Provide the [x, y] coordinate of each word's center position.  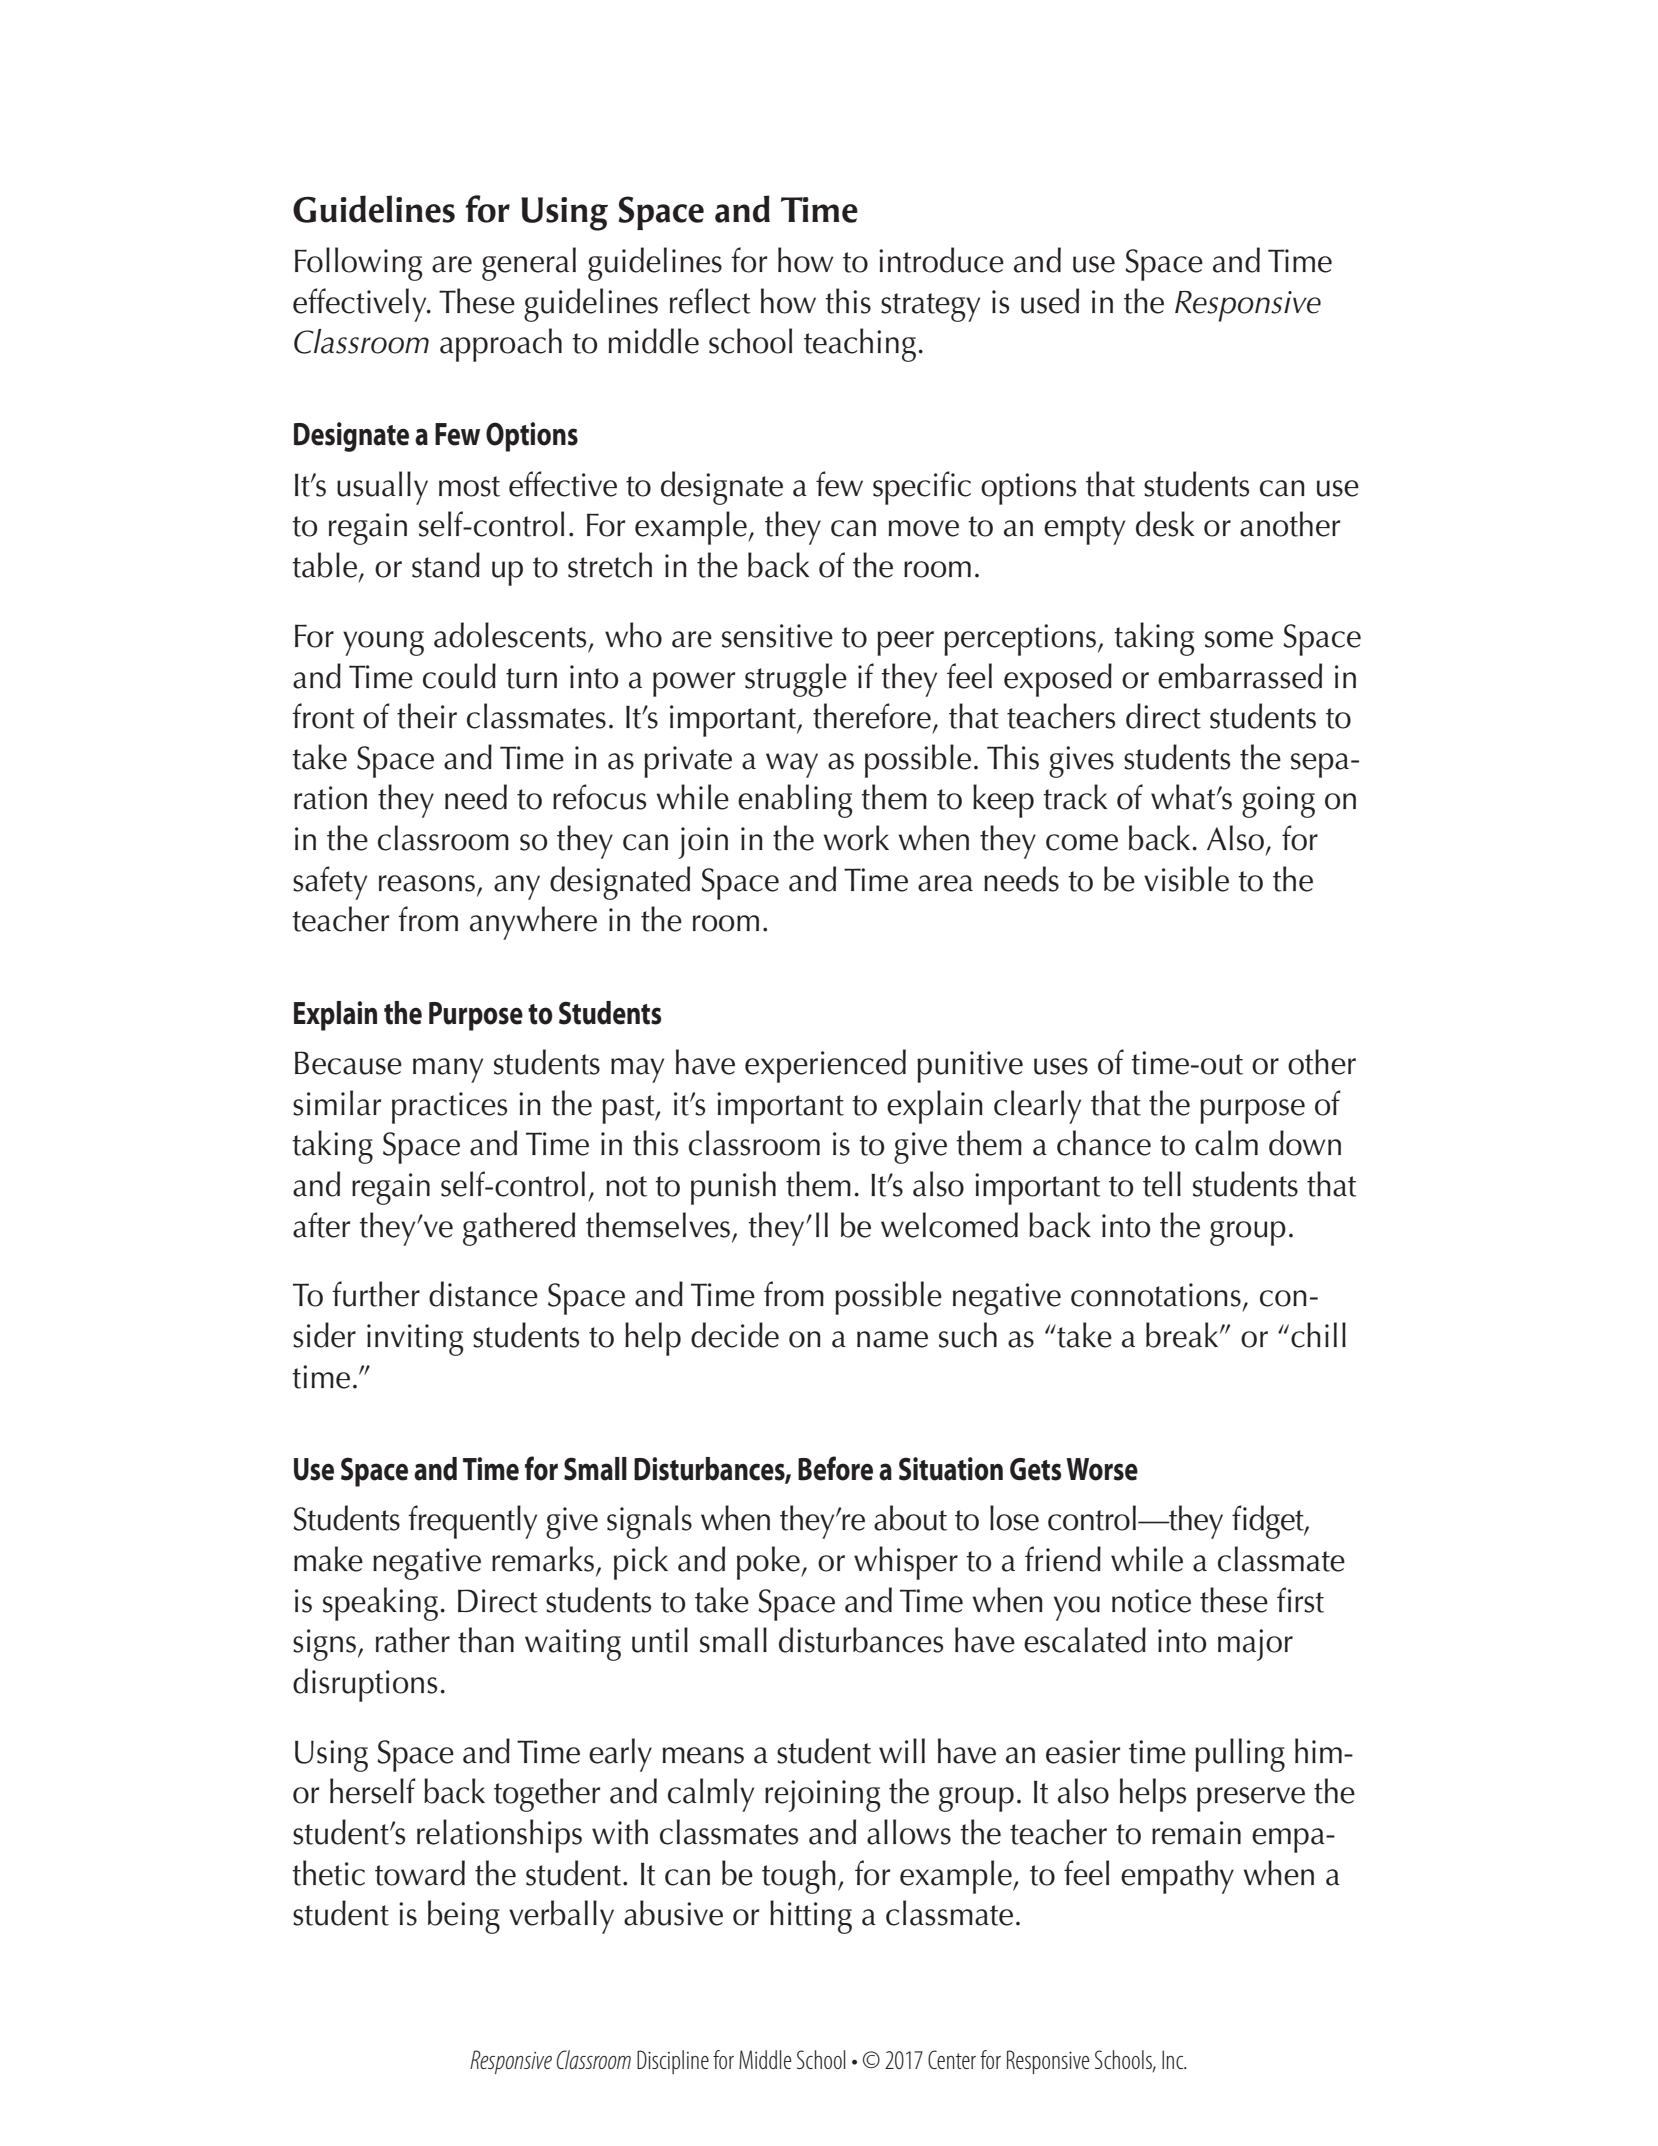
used [1050, 301]
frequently [472, 1522]
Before [835, 1468]
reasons [427, 883]
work [856, 838]
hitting [811, 1917]
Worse [1102, 1469]
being [464, 1917]
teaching [860, 345]
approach [501, 345]
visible [1186, 879]
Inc [1174, 2059]
